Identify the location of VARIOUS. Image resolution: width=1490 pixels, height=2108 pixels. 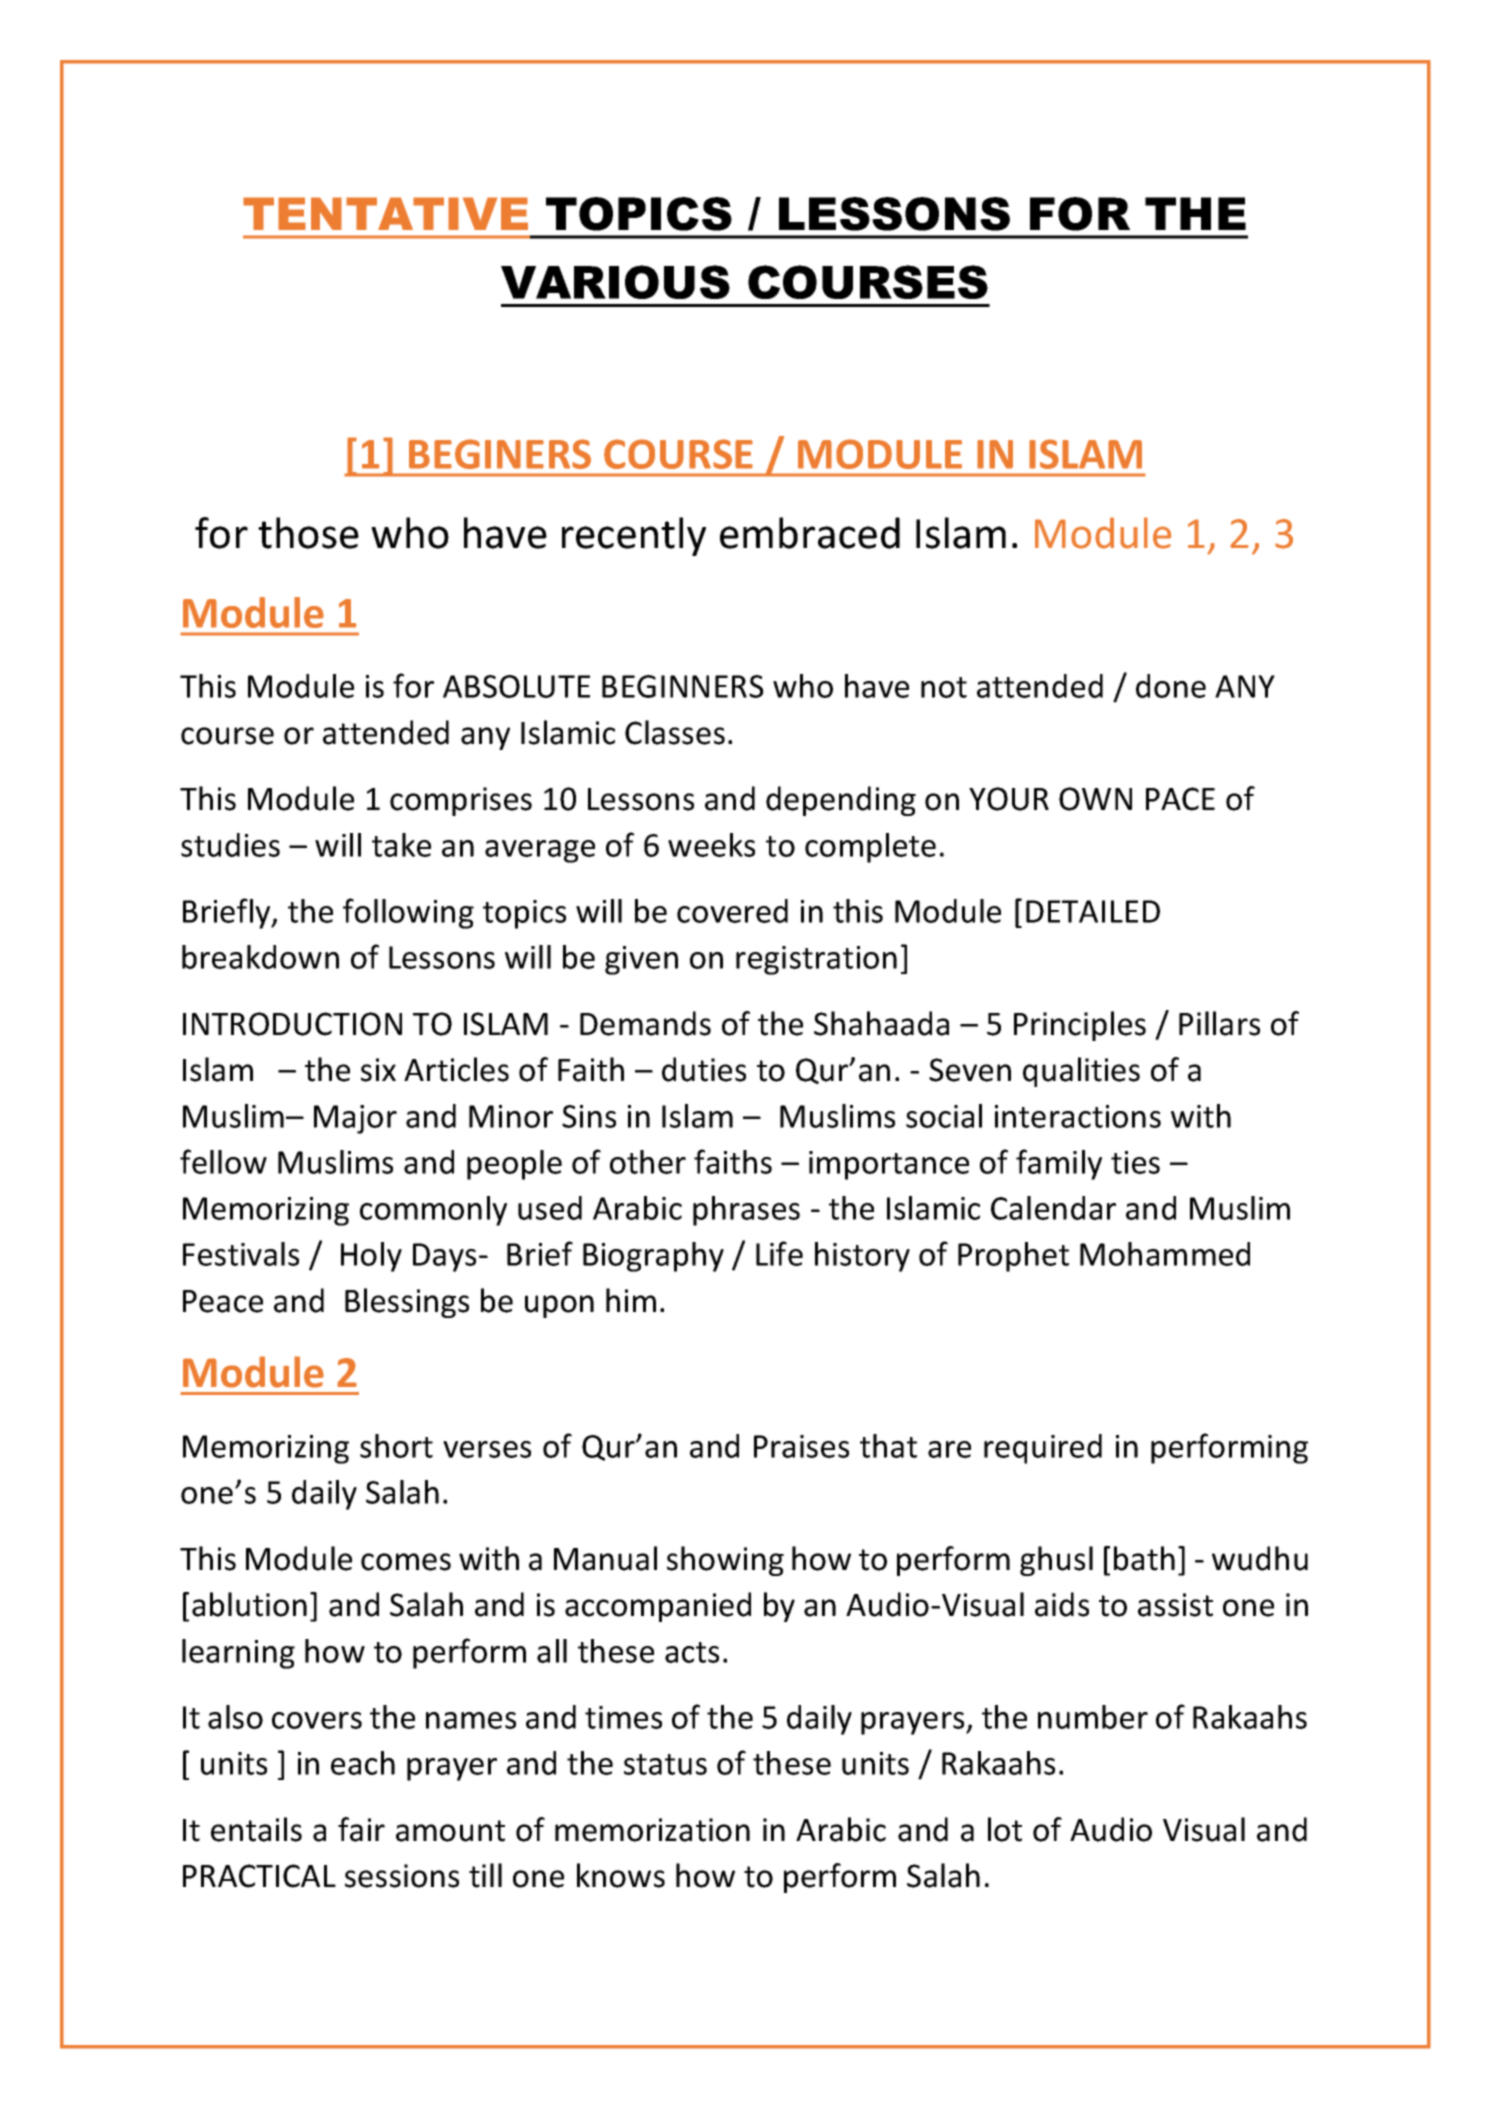
(615, 282).
